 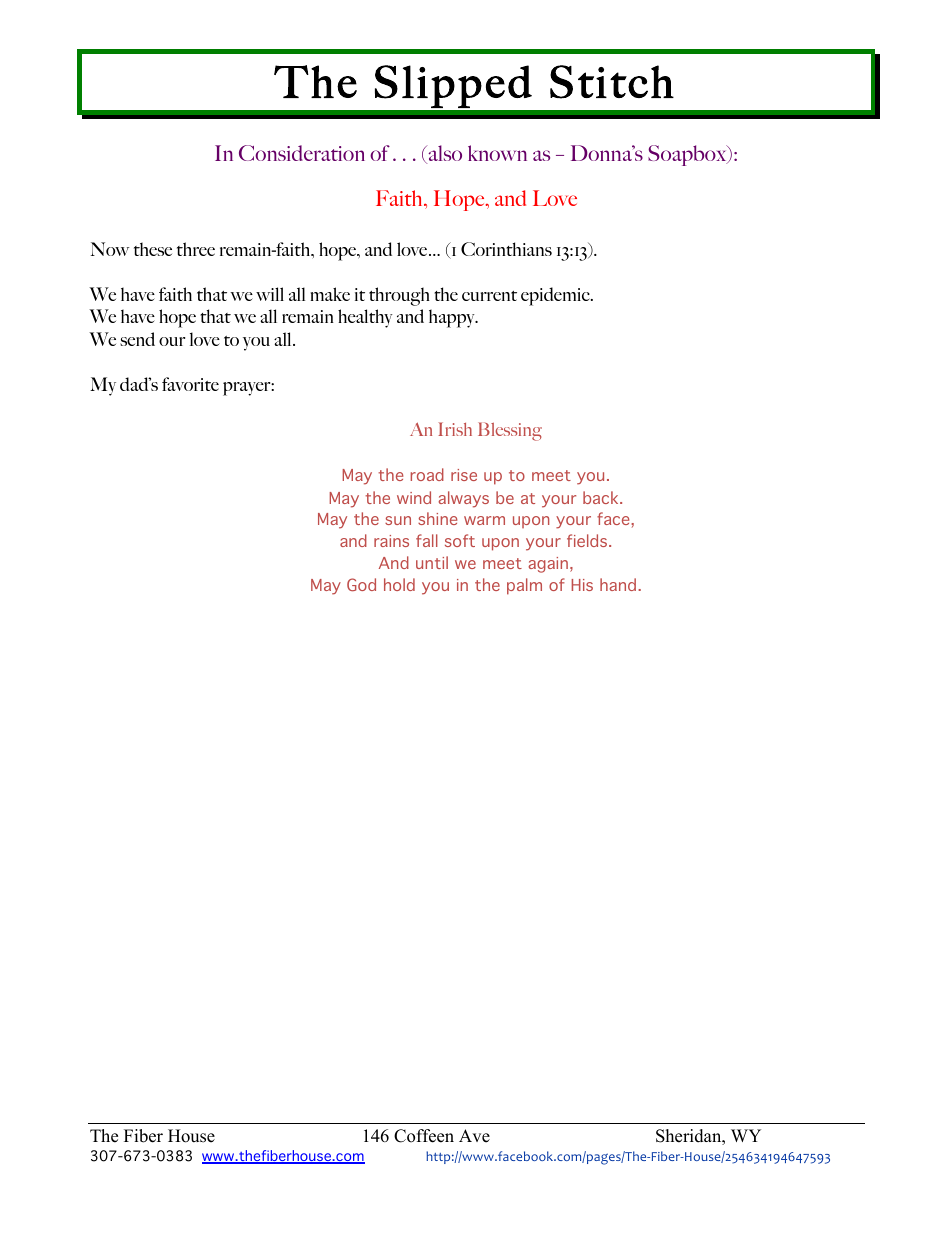 I want to click on God, so click(x=361, y=585).
